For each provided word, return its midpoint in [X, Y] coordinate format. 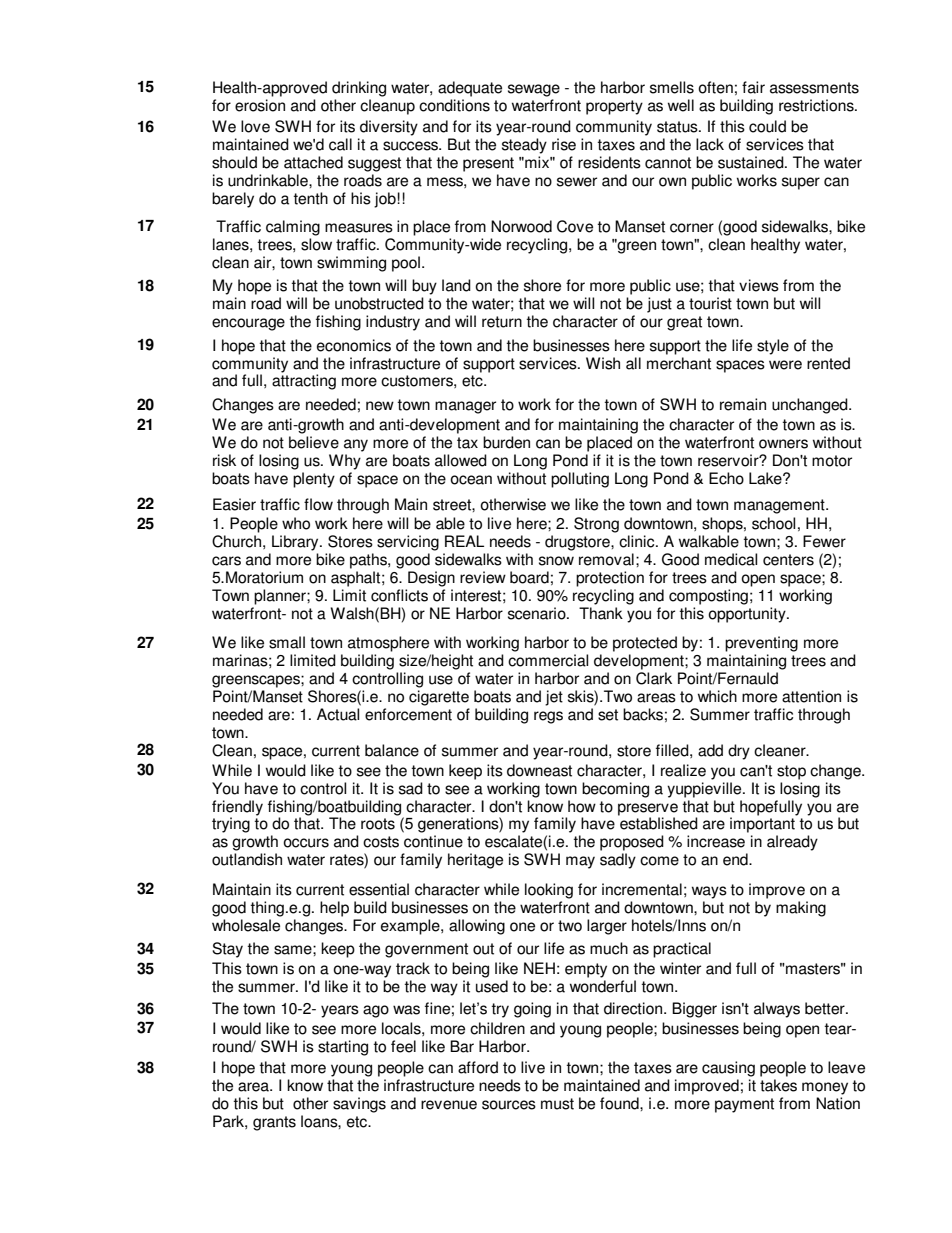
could [767, 126]
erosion [260, 105]
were [785, 365]
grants [274, 1123]
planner [281, 597]
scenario [538, 613]
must [557, 1104]
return [502, 322]
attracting [304, 381]
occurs [306, 843]
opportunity [748, 615]
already [792, 843]
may [580, 862]
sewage [534, 90]
